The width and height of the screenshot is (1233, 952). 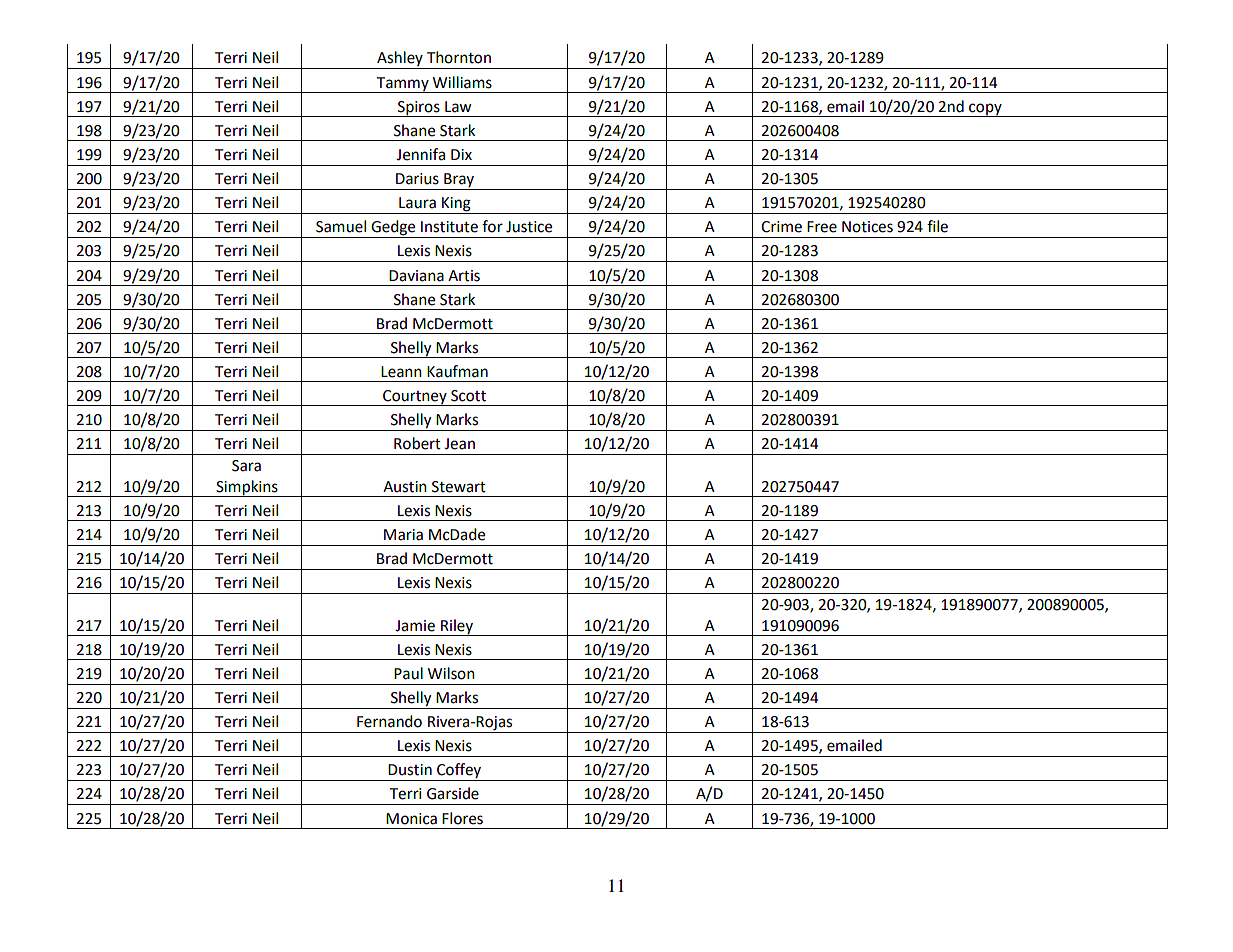 I want to click on Robert, so click(x=417, y=443).
